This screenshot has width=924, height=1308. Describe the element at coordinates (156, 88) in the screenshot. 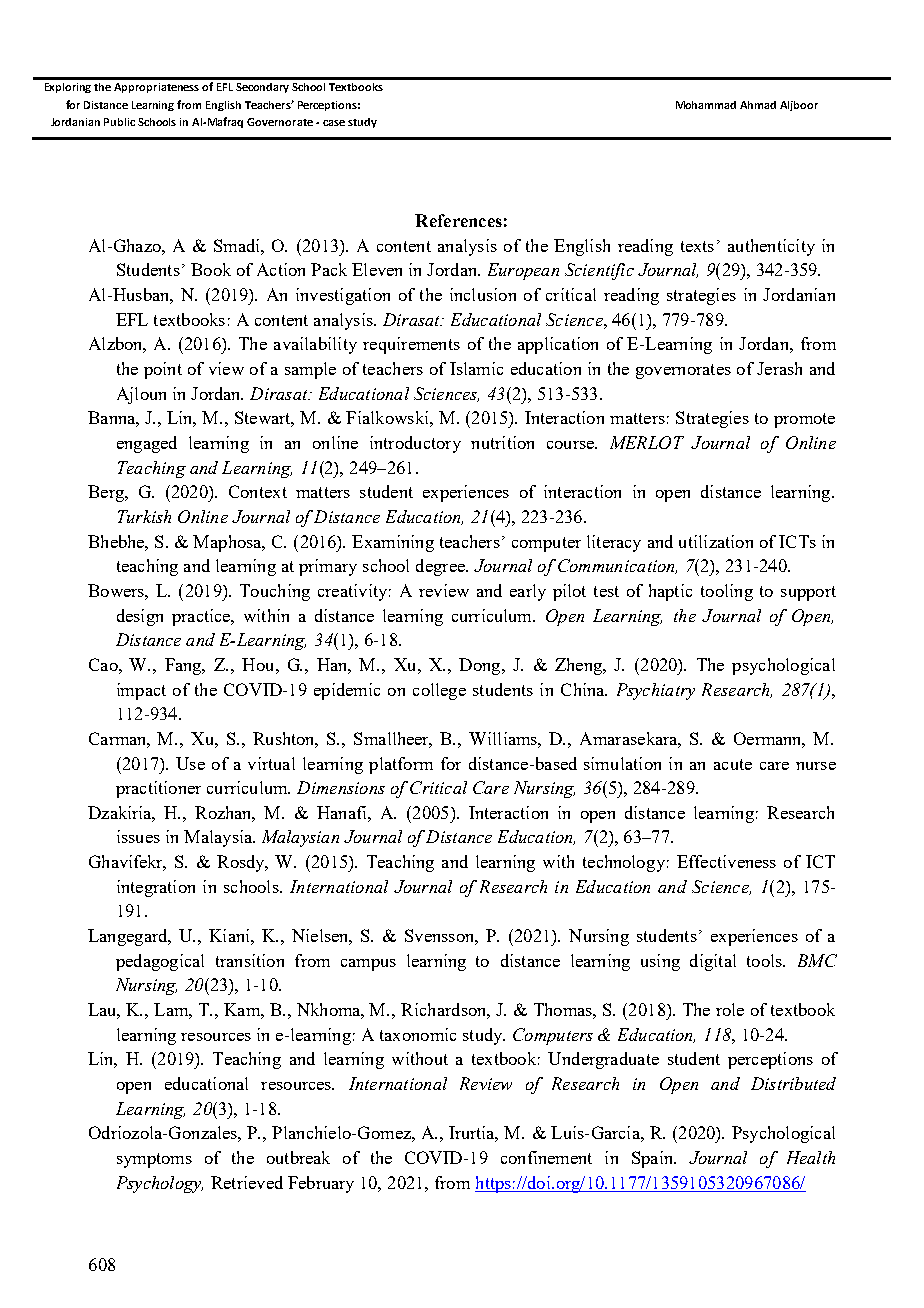

I see `Appropriateness` at that location.
